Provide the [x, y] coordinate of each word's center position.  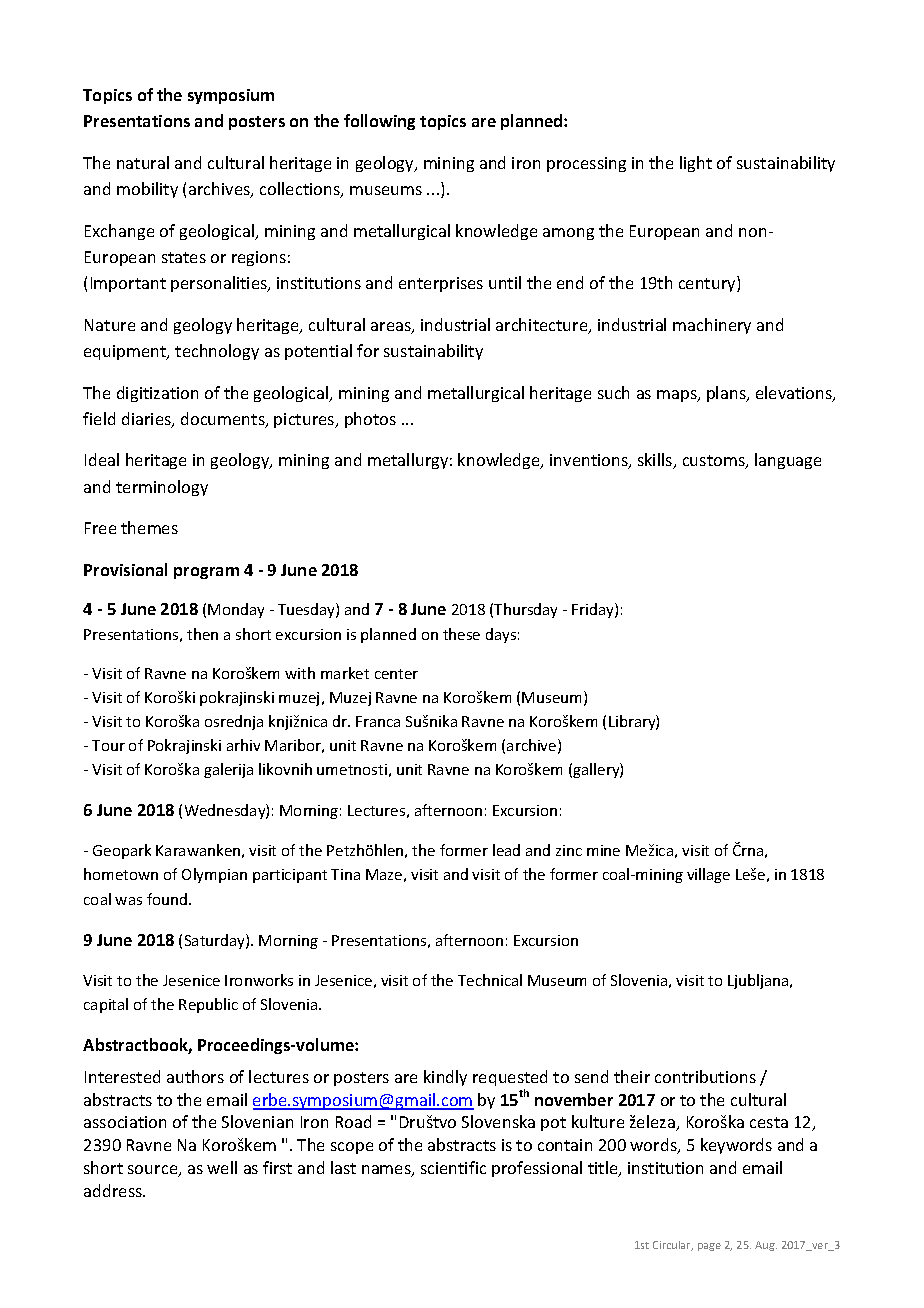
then [202, 634]
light [696, 164]
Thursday [525, 610]
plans [727, 394]
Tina [345, 874]
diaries [147, 420]
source [154, 1171]
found [167, 899]
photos [370, 420]
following [379, 122]
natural [143, 162]
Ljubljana [759, 981]
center [396, 674]
